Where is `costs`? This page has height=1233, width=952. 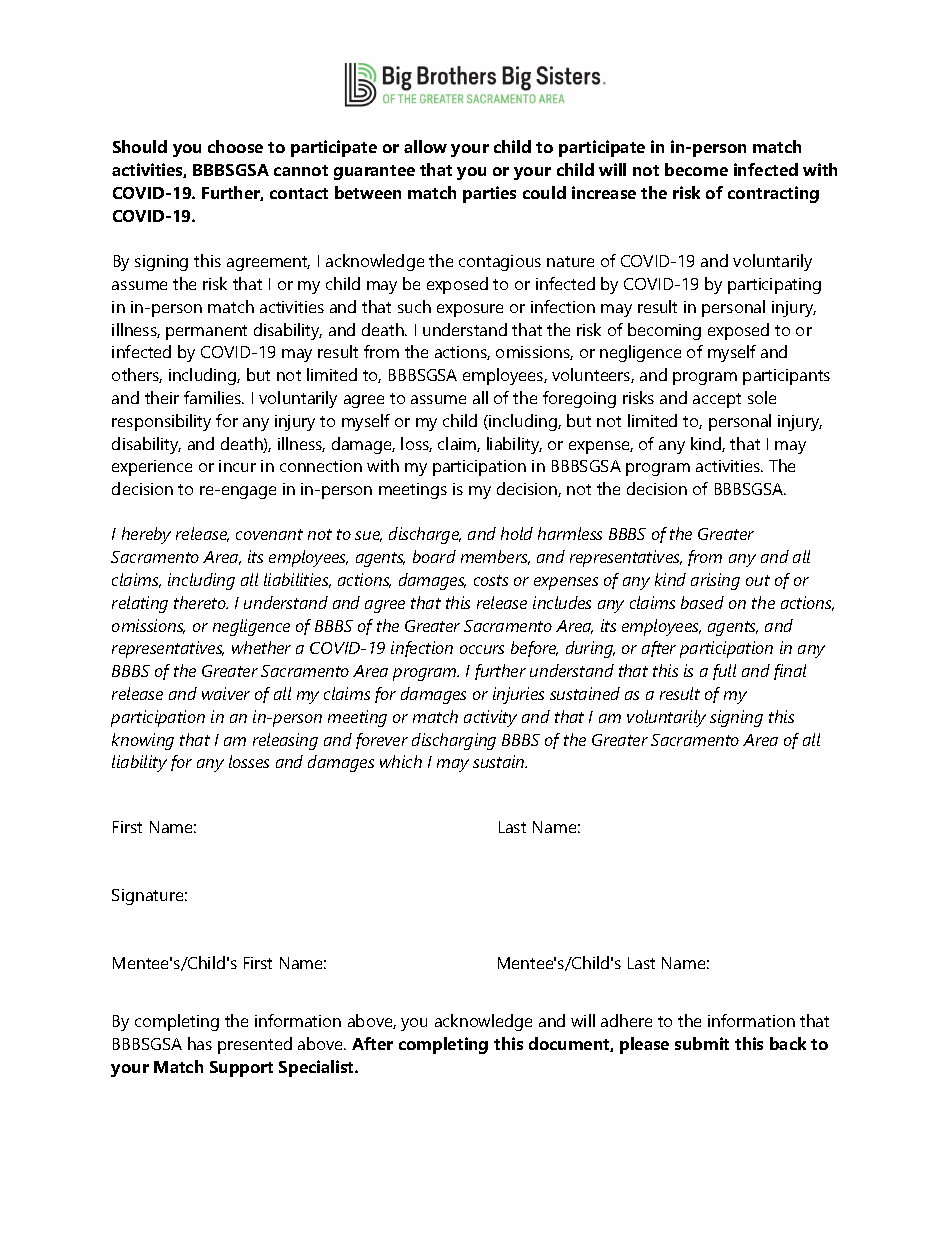 costs is located at coordinates (491, 580).
